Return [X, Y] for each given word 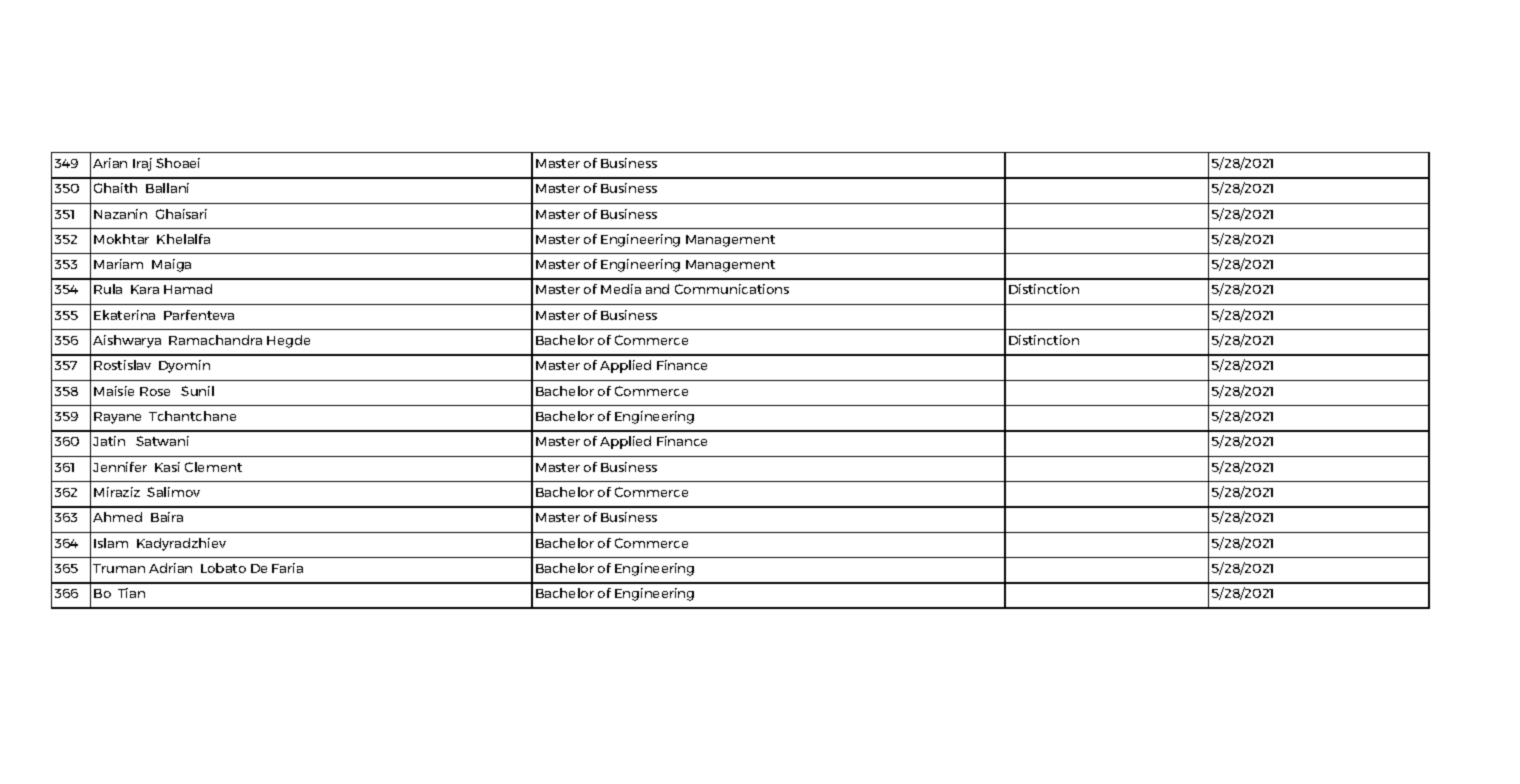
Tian [131, 593]
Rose [155, 391]
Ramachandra [215, 340]
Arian [110, 163]
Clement [213, 467]
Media [621, 289]
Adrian [170, 568]
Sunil [197, 391]
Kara [145, 289]
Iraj [142, 164]
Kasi [167, 467]
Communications [732, 289]
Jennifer [120, 467]
